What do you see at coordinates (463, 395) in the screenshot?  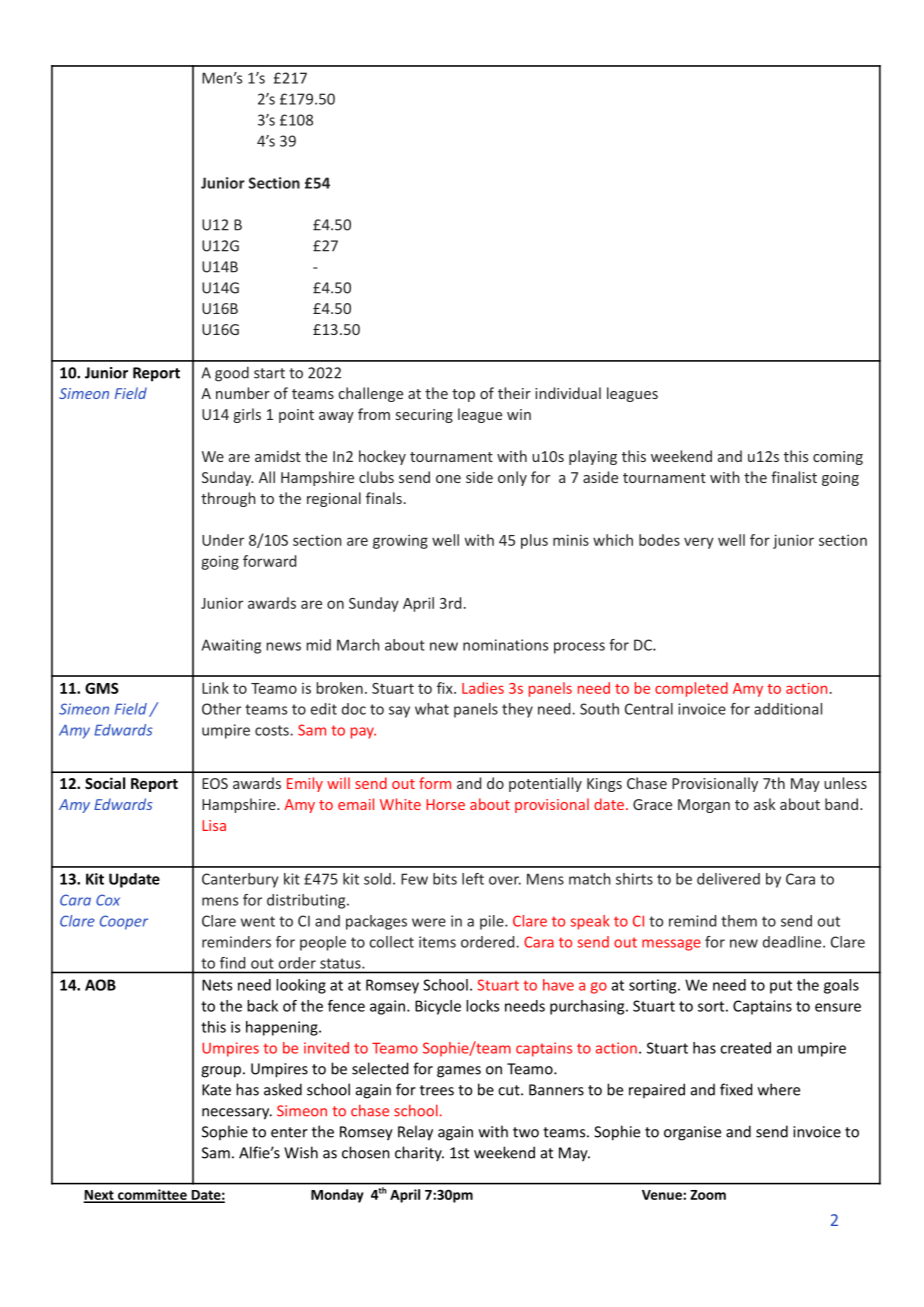 I see `top` at bounding box center [463, 395].
